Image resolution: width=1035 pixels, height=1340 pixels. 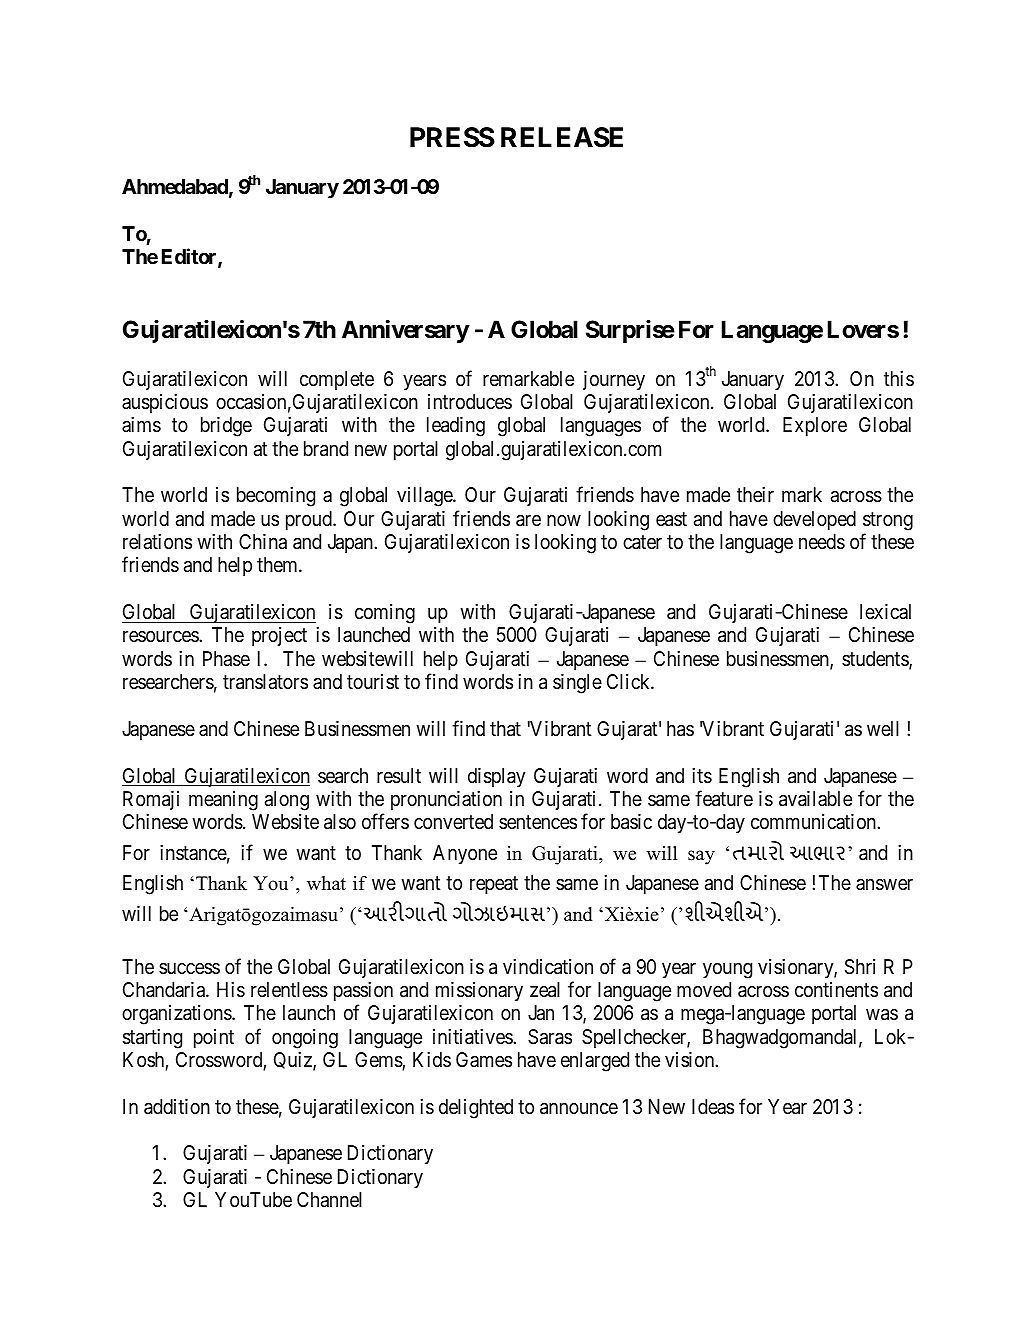 I want to click on delighted, so click(x=476, y=1109).
